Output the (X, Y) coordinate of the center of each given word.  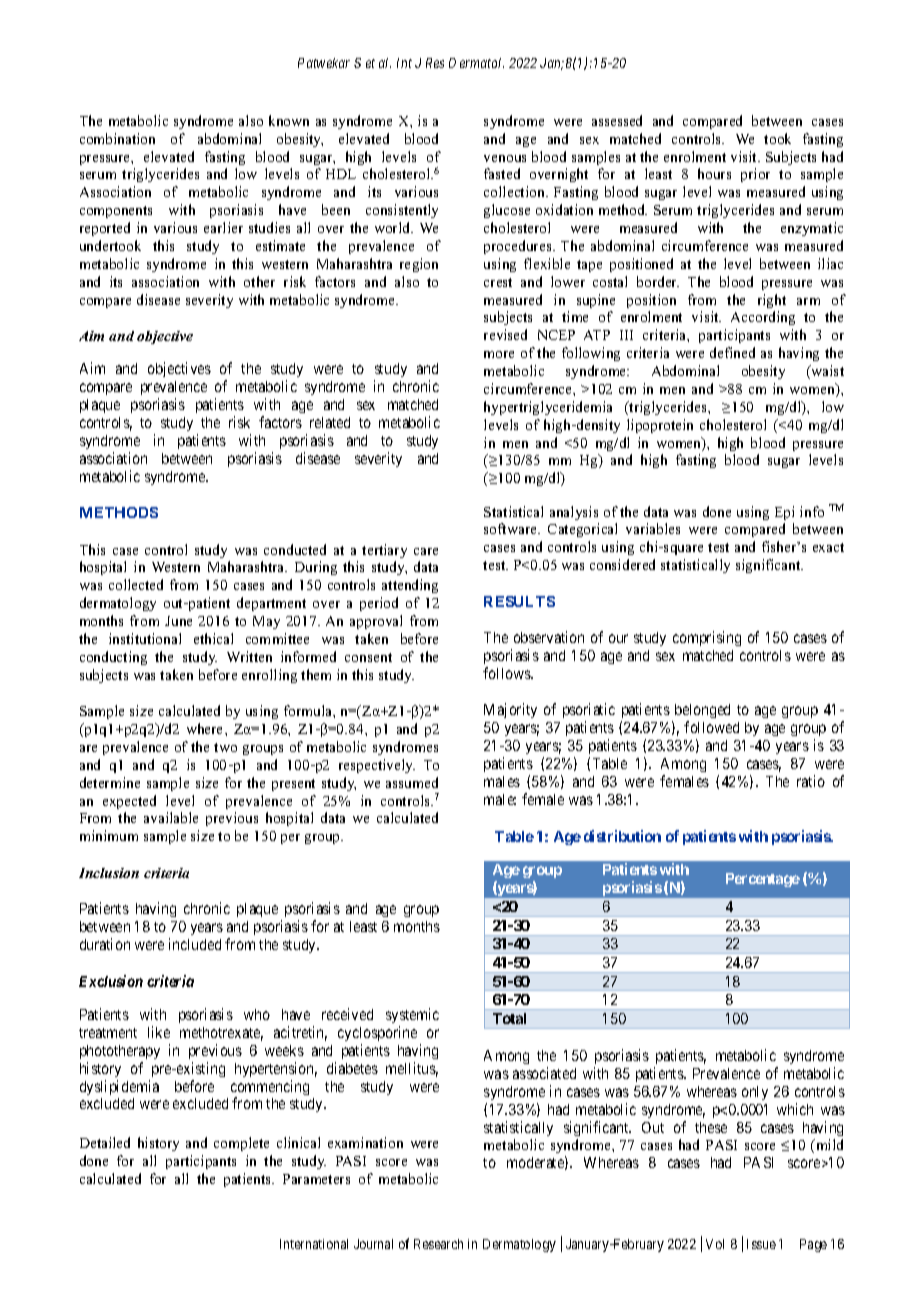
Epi (784, 513)
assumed (412, 782)
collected (136, 584)
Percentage (763, 880)
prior (755, 175)
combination (117, 138)
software (511, 528)
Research (438, 1244)
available (171, 817)
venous (505, 158)
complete (241, 1144)
